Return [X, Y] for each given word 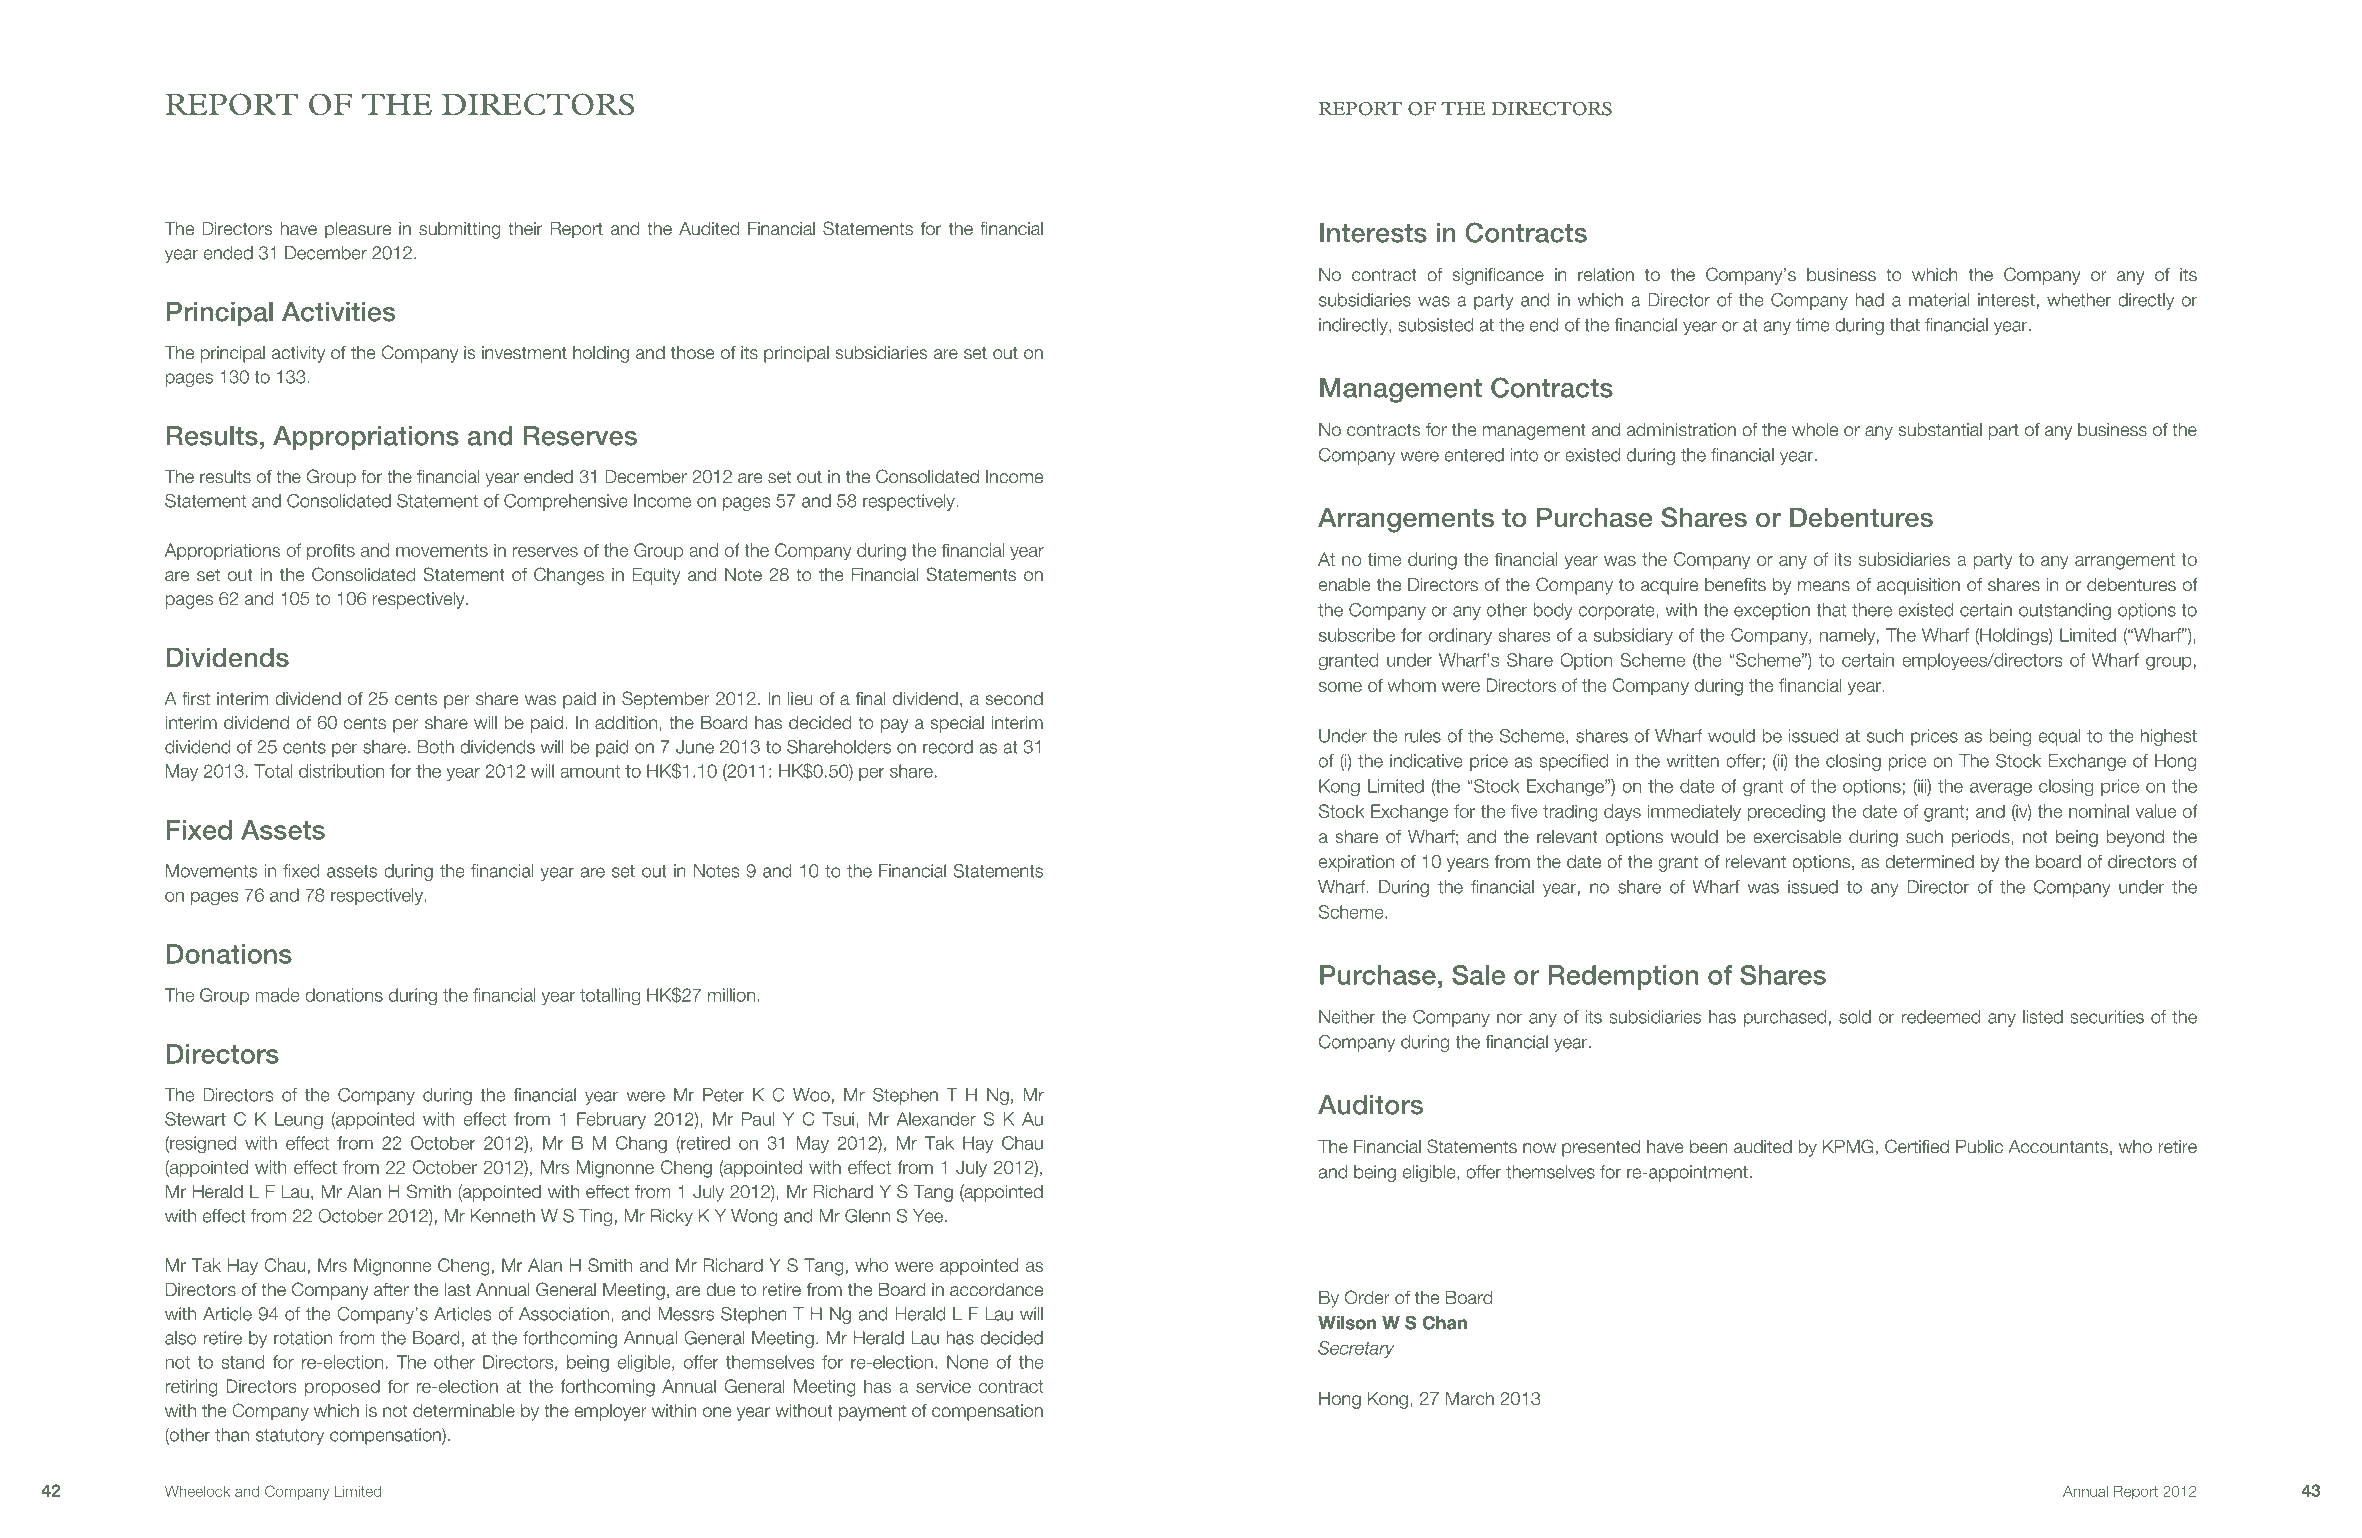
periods [1981, 838]
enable [1345, 585]
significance [1498, 276]
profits [331, 552]
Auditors [1370, 1105]
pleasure [358, 230]
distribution [342, 771]
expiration [1356, 863]
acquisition [1918, 586]
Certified [1917, 1146]
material [1939, 300]
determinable [464, 1411]
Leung [299, 1120]
